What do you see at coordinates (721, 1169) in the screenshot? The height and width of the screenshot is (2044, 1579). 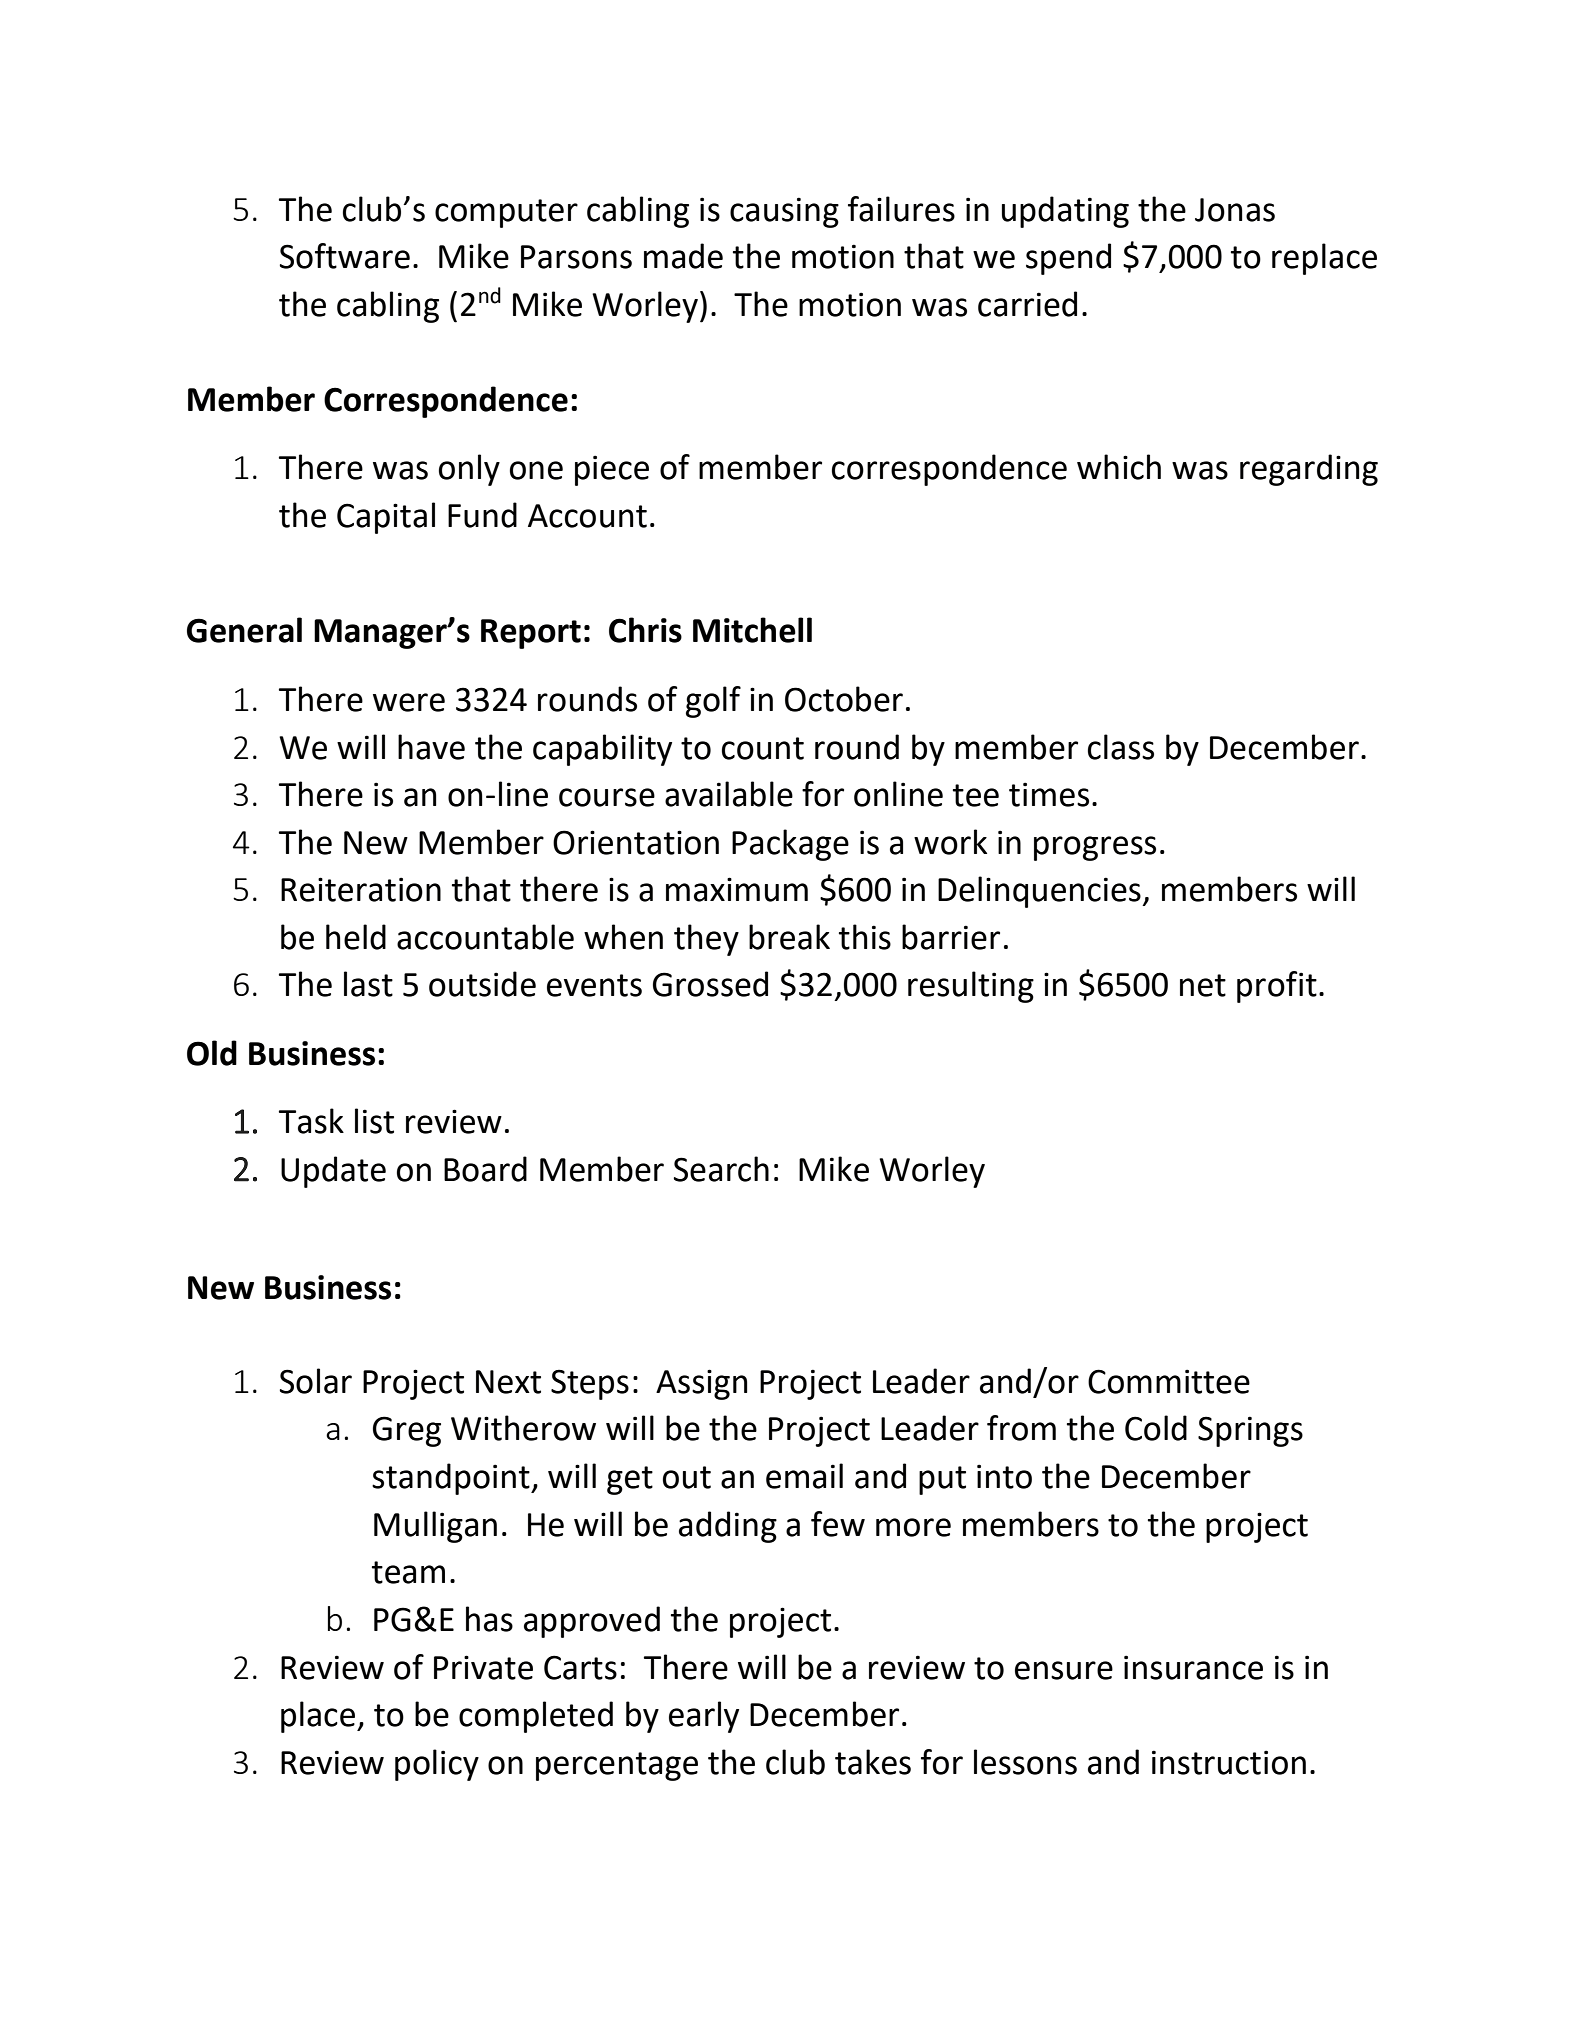 I see `Search` at bounding box center [721, 1169].
